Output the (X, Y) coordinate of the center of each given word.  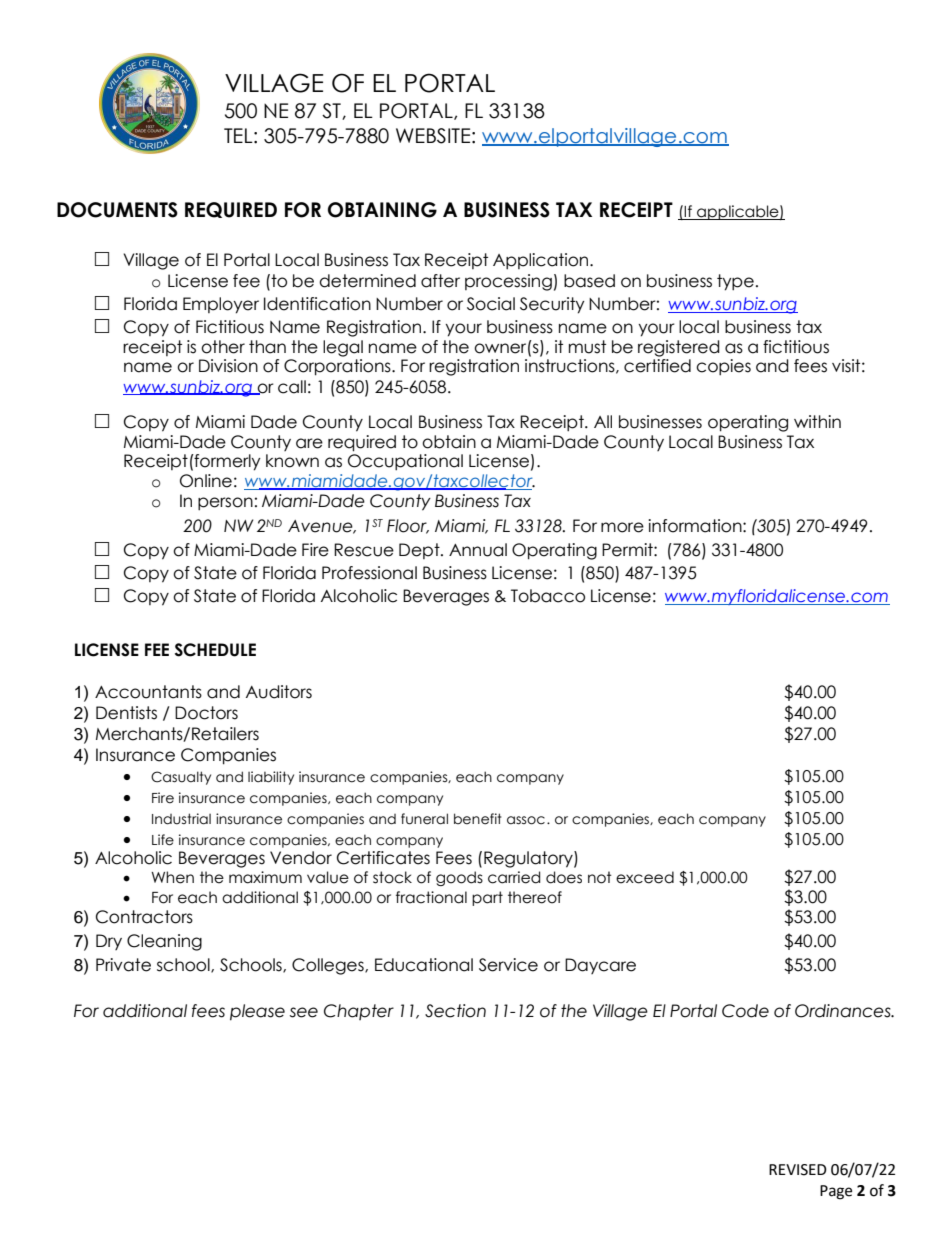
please (257, 1012)
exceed (645, 877)
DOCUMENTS (117, 210)
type (735, 282)
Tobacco (548, 596)
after (440, 281)
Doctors (206, 713)
